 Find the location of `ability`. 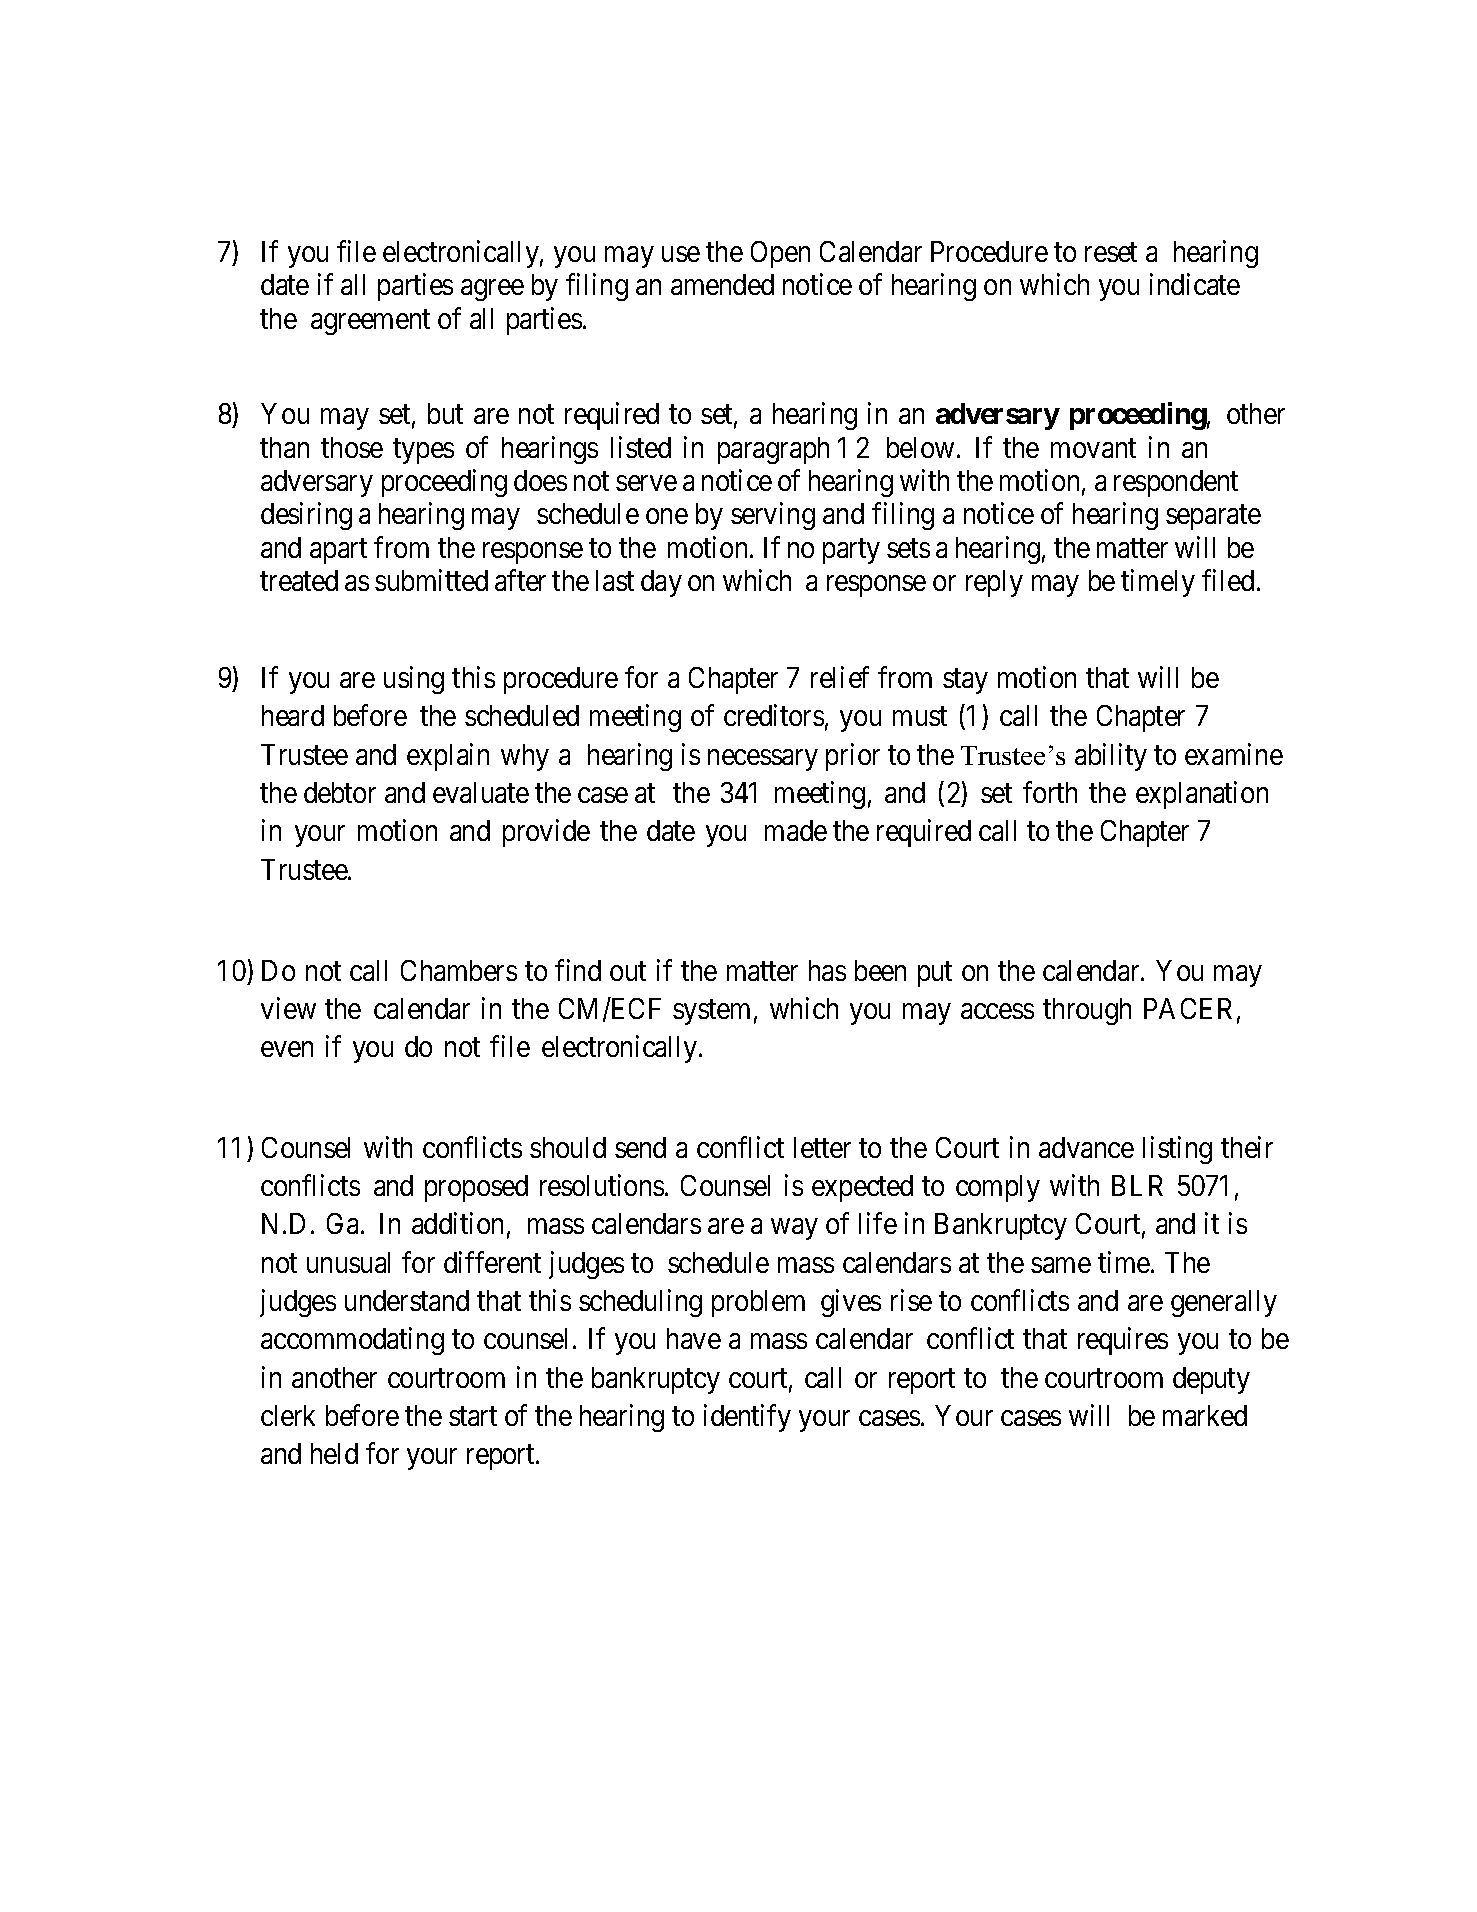

ability is located at coordinates (1111, 757).
